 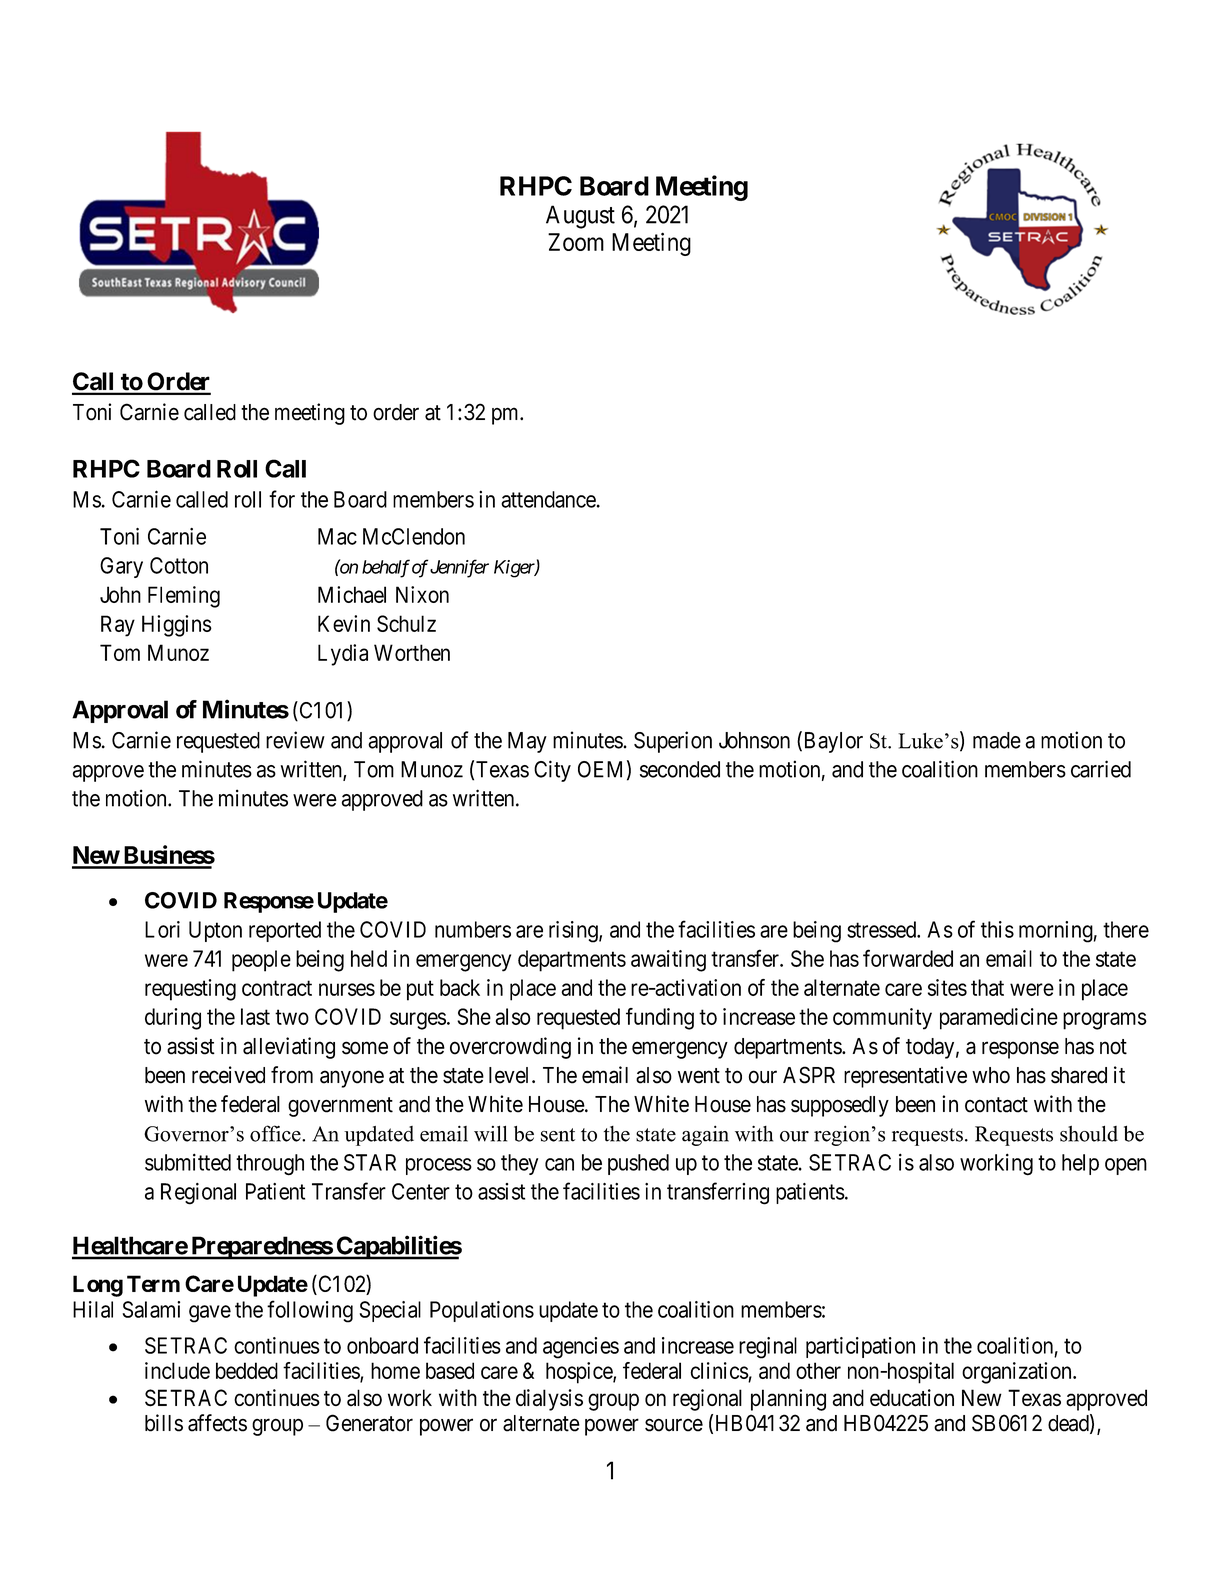 What do you see at coordinates (548, 499) in the page?
I see `attendance` at bounding box center [548, 499].
